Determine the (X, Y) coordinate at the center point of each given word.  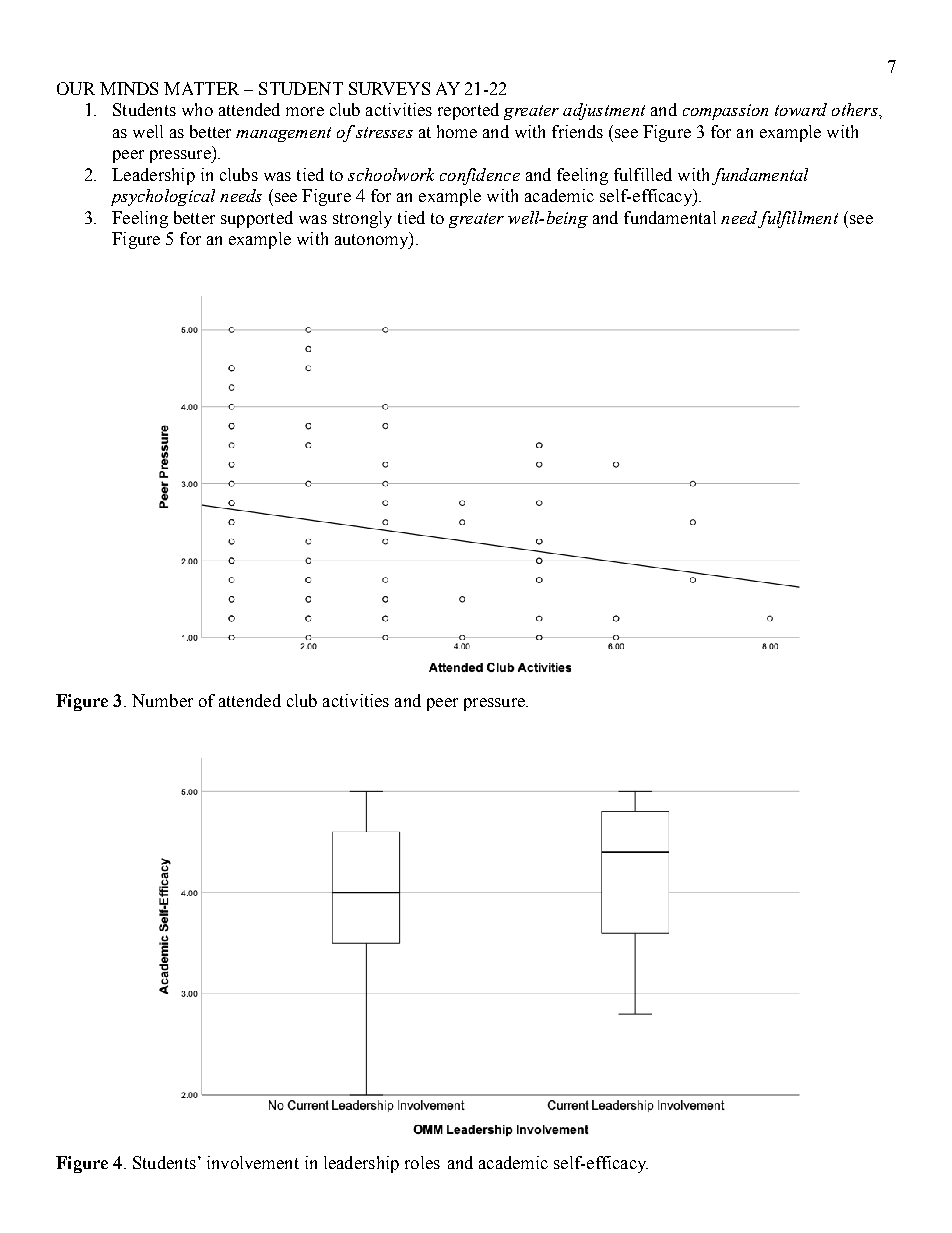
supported (257, 219)
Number (162, 700)
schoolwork (391, 174)
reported (468, 111)
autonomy (373, 240)
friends (577, 131)
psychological (163, 197)
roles (422, 1162)
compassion (725, 112)
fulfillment (798, 219)
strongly (362, 219)
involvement (253, 1162)
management (283, 134)
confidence (480, 176)
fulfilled (643, 174)
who (197, 109)
